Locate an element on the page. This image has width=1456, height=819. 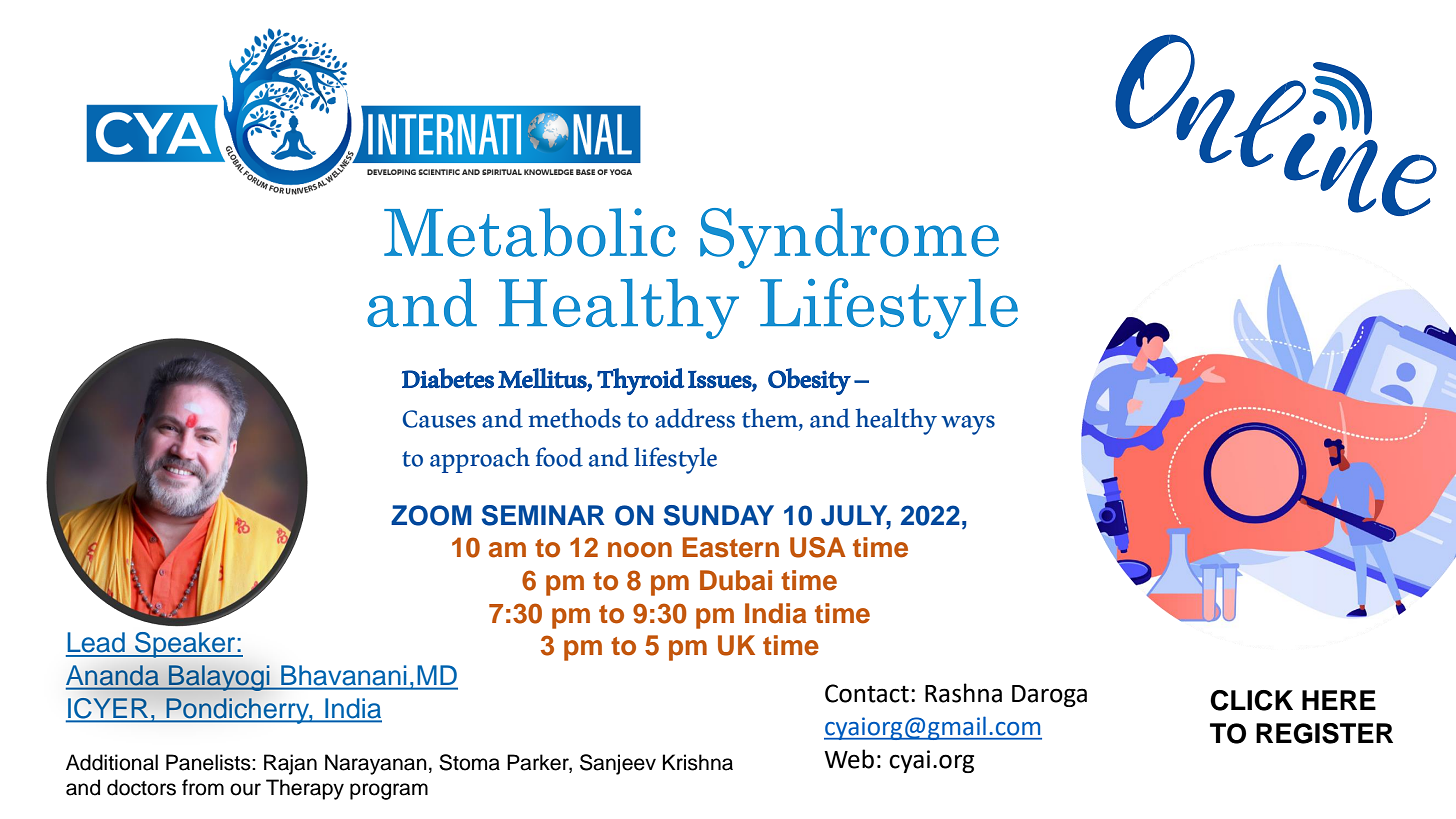
Krishna is located at coordinates (698, 762).
